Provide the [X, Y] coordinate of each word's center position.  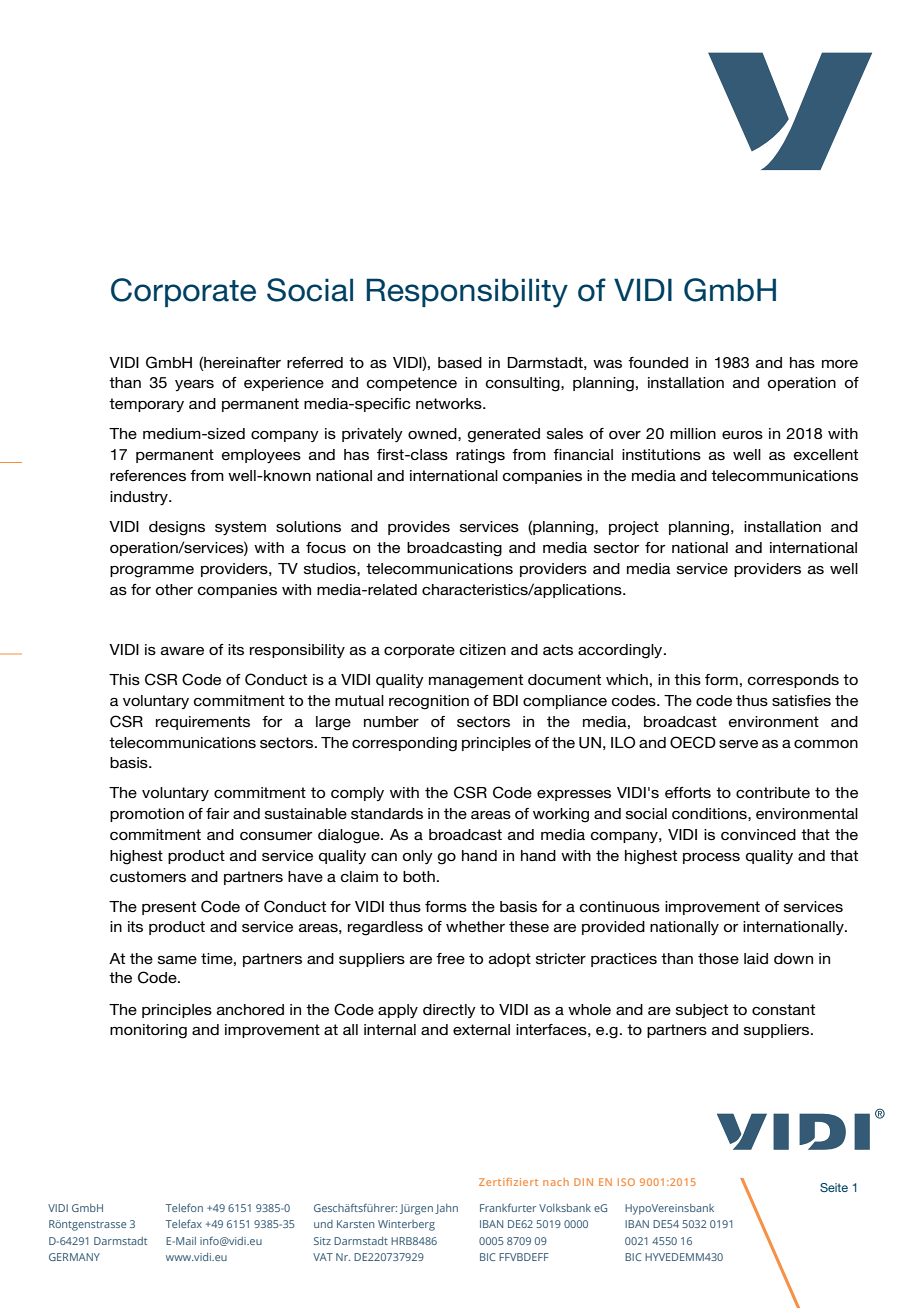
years [194, 385]
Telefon [184, 1207]
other [174, 589]
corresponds [793, 681]
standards [387, 813]
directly [449, 1011]
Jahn [446, 1209]
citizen [483, 649]
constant [783, 1009]
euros [742, 435]
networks [450, 403]
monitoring [148, 1031]
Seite [834, 1187]
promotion [147, 815]
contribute [773, 792]
